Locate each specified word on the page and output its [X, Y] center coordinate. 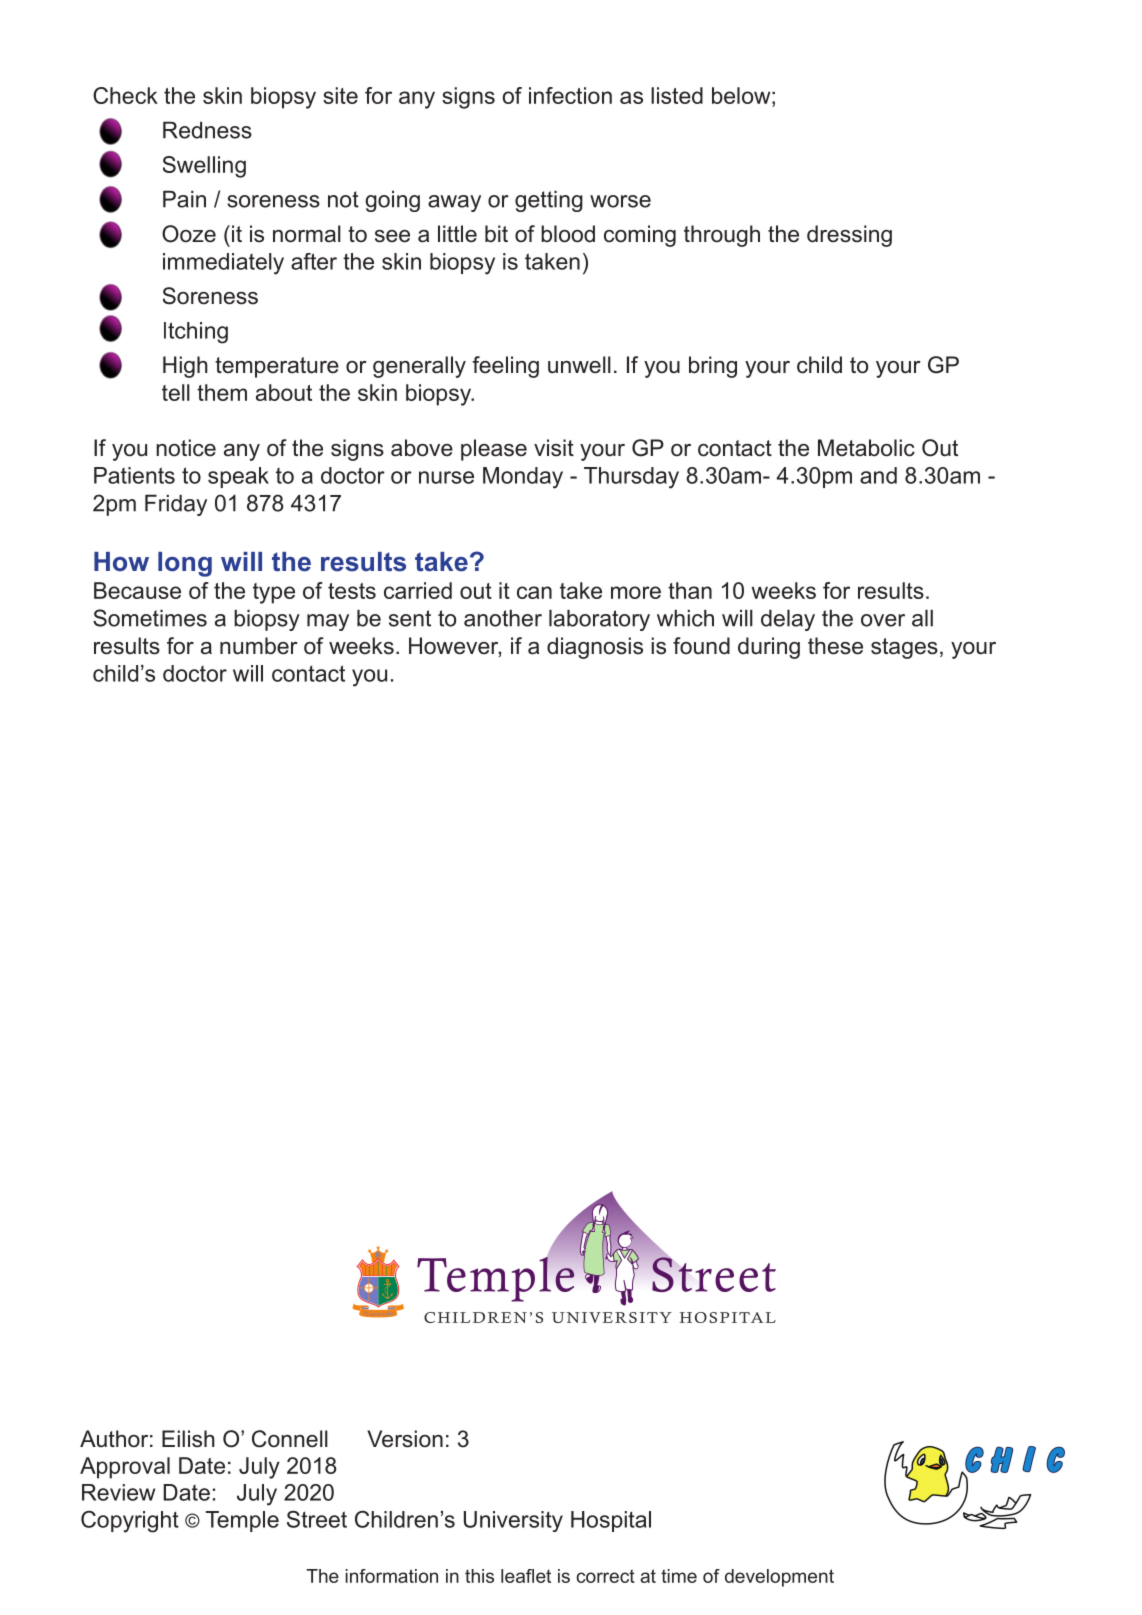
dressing [849, 236]
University [513, 1521]
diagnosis [595, 648]
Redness [207, 130]
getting [549, 201]
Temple [242, 1521]
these [835, 646]
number [259, 646]
